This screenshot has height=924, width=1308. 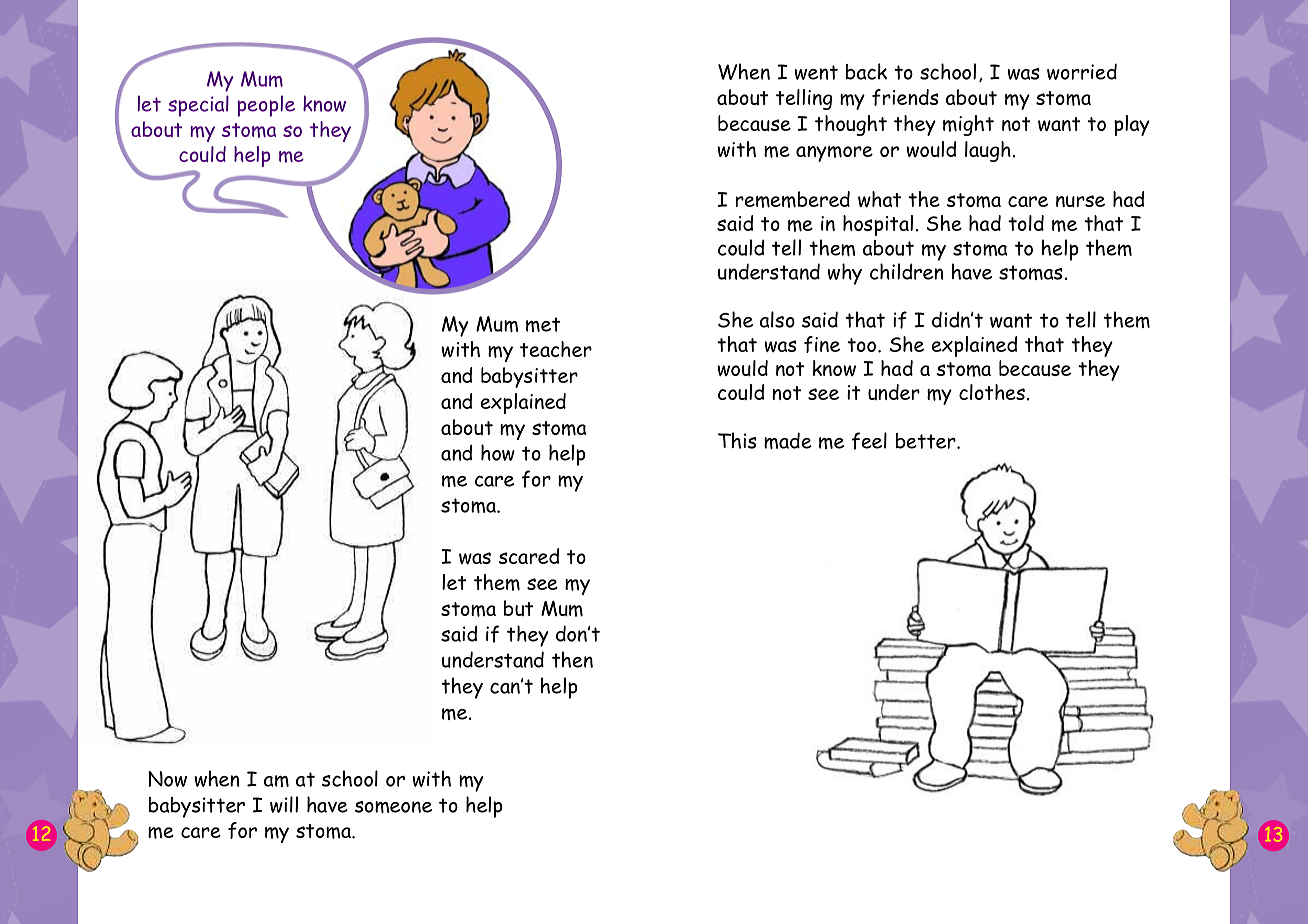 I want to click on will, so click(x=284, y=804).
